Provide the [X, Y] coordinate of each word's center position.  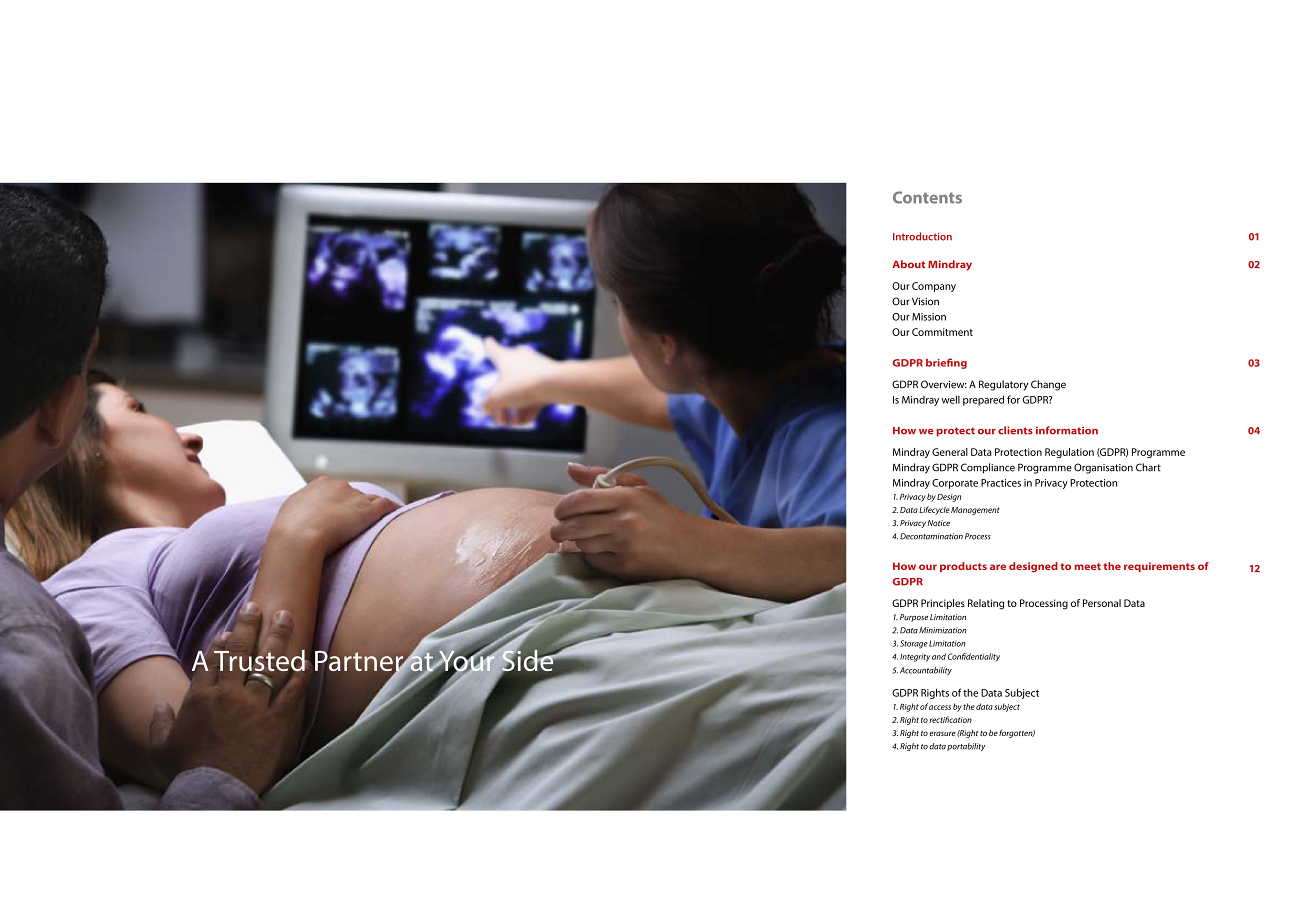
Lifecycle [934, 510]
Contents [927, 197]
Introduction [922, 236]
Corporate [955, 484]
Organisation [1103, 468]
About [908, 264]
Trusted [260, 660]
